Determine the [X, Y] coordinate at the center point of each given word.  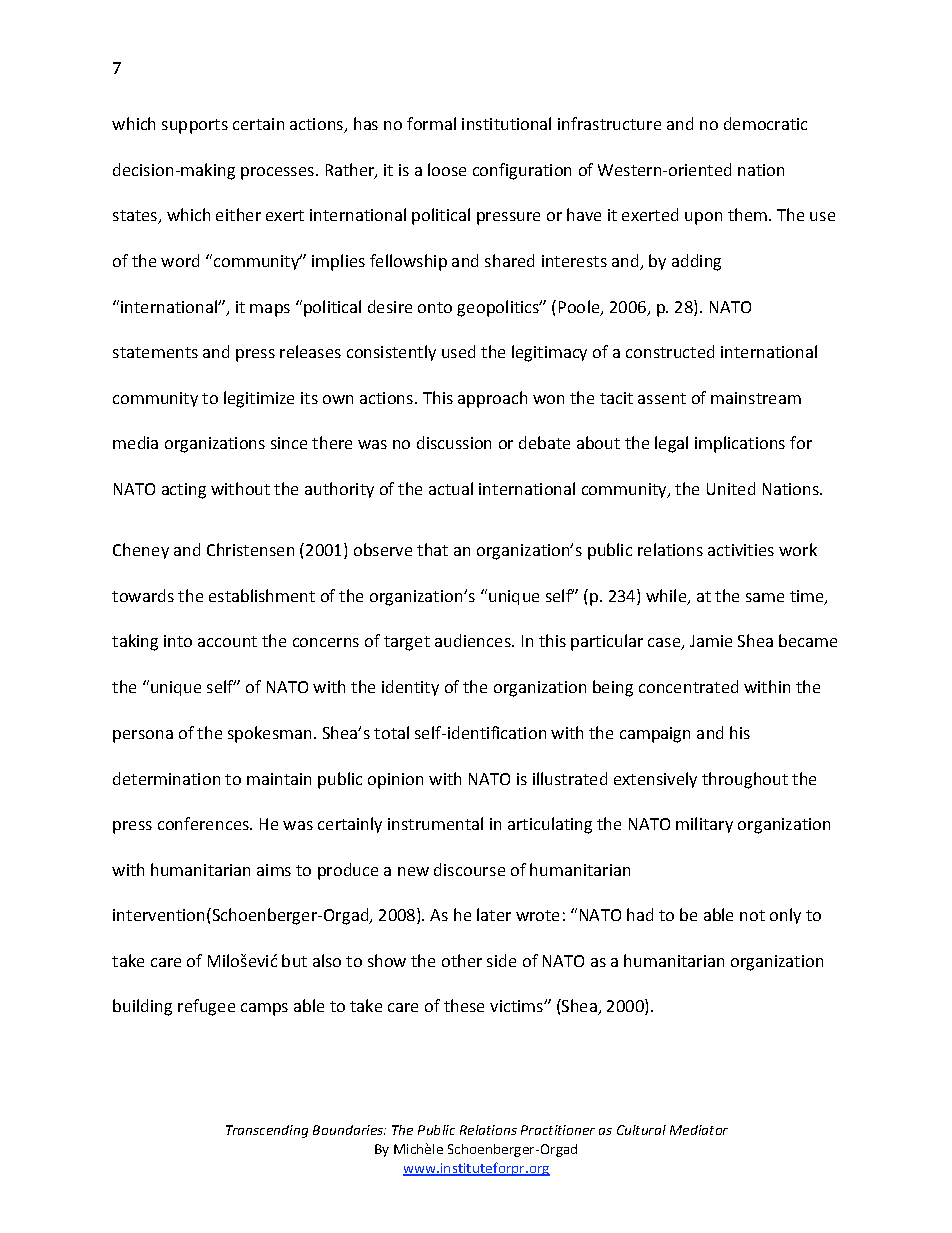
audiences [474, 640]
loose [447, 169]
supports [195, 126]
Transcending [267, 1131]
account [227, 641]
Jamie [711, 641]
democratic [765, 123]
